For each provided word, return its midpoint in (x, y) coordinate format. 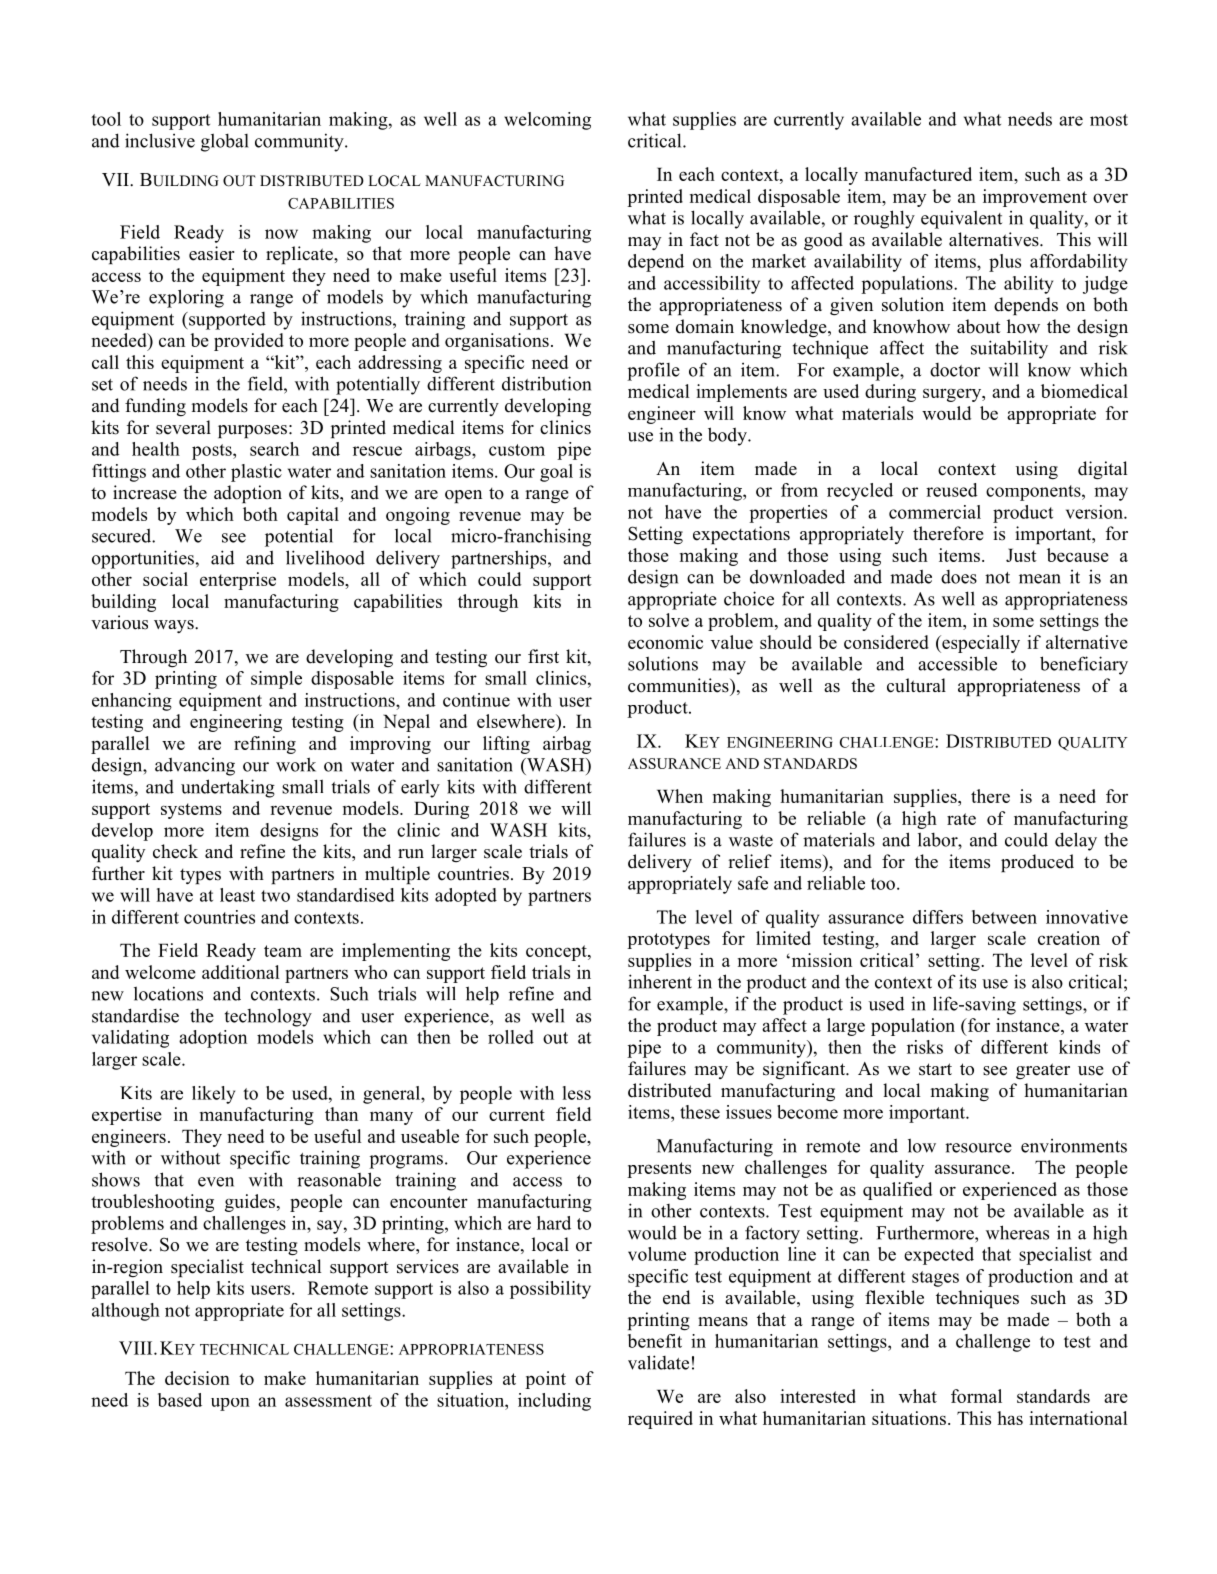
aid (223, 557)
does (959, 577)
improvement (1035, 198)
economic (665, 642)
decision (197, 1378)
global (225, 142)
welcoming (547, 121)
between (1004, 917)
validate (658, 1362)
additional (240, 972)
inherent (660, 981)
